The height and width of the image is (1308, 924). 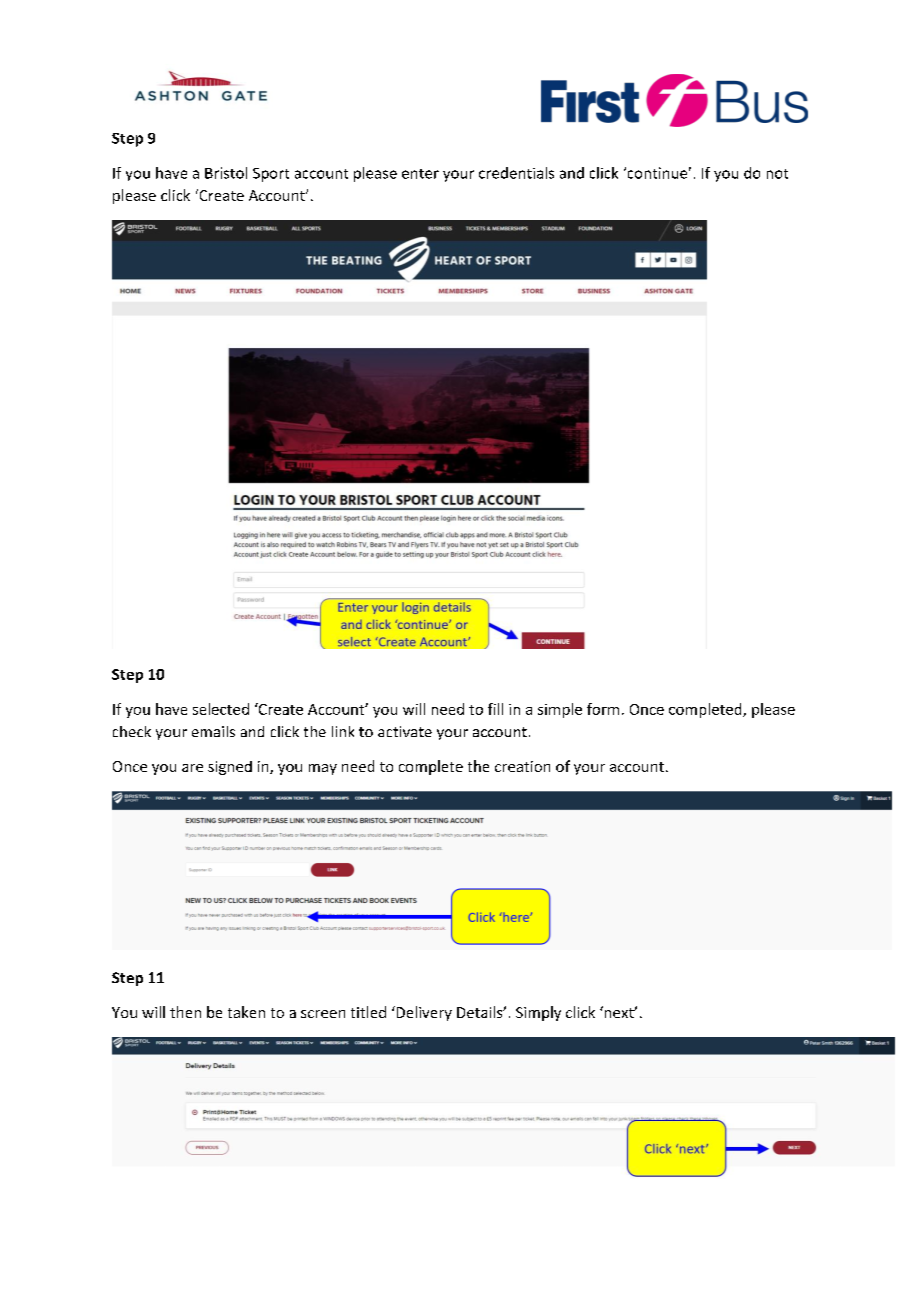 I want to click on Simply, so click(x=538, y=1013).
